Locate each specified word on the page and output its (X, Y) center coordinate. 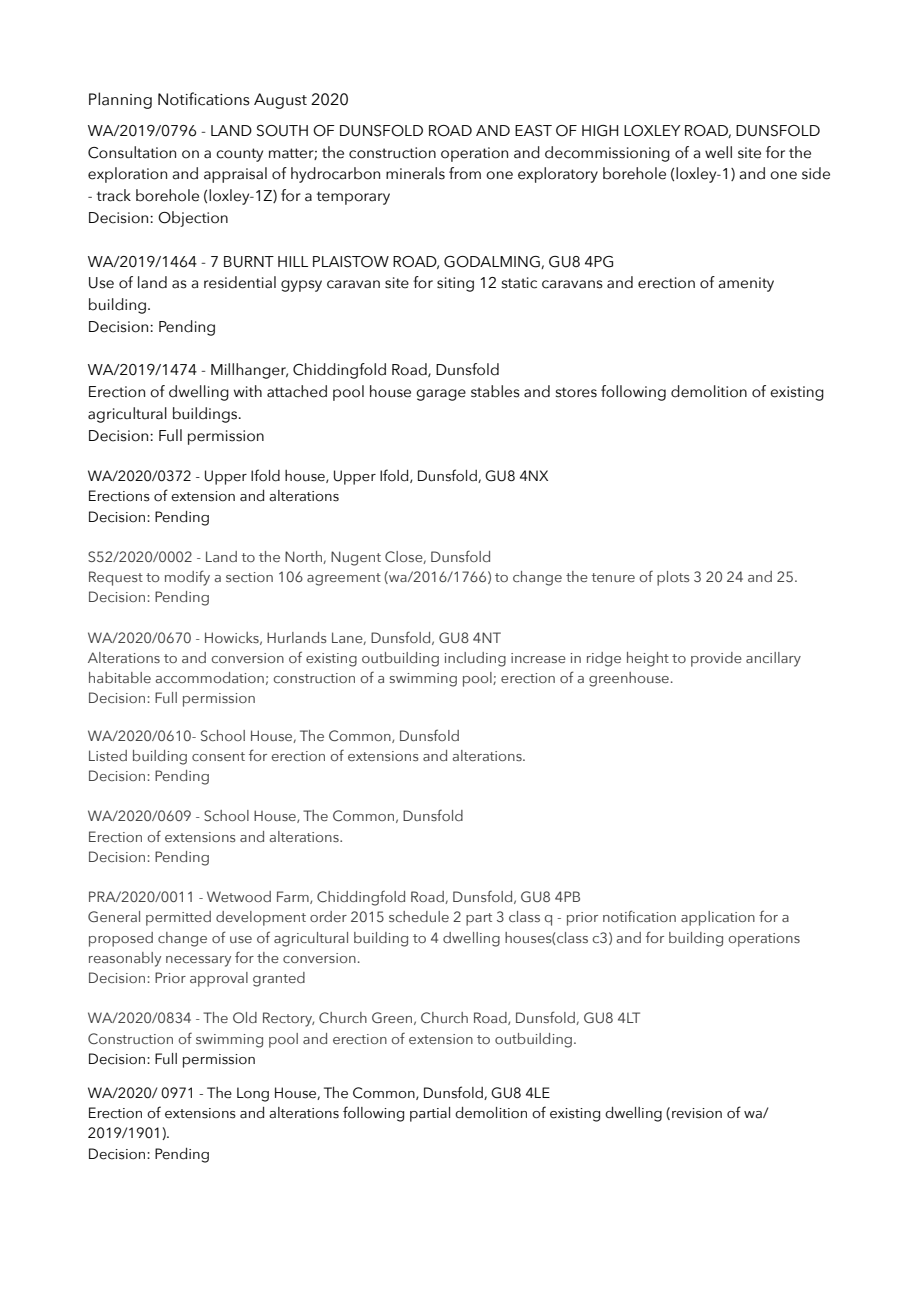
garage (441, 395)
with (248, 391)
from (465, 173)
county (239, 155)
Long (253, 1094)
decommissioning (607, 154)
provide (716, 659)
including (475, 659)
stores (576, 392)
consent (218, 756)
